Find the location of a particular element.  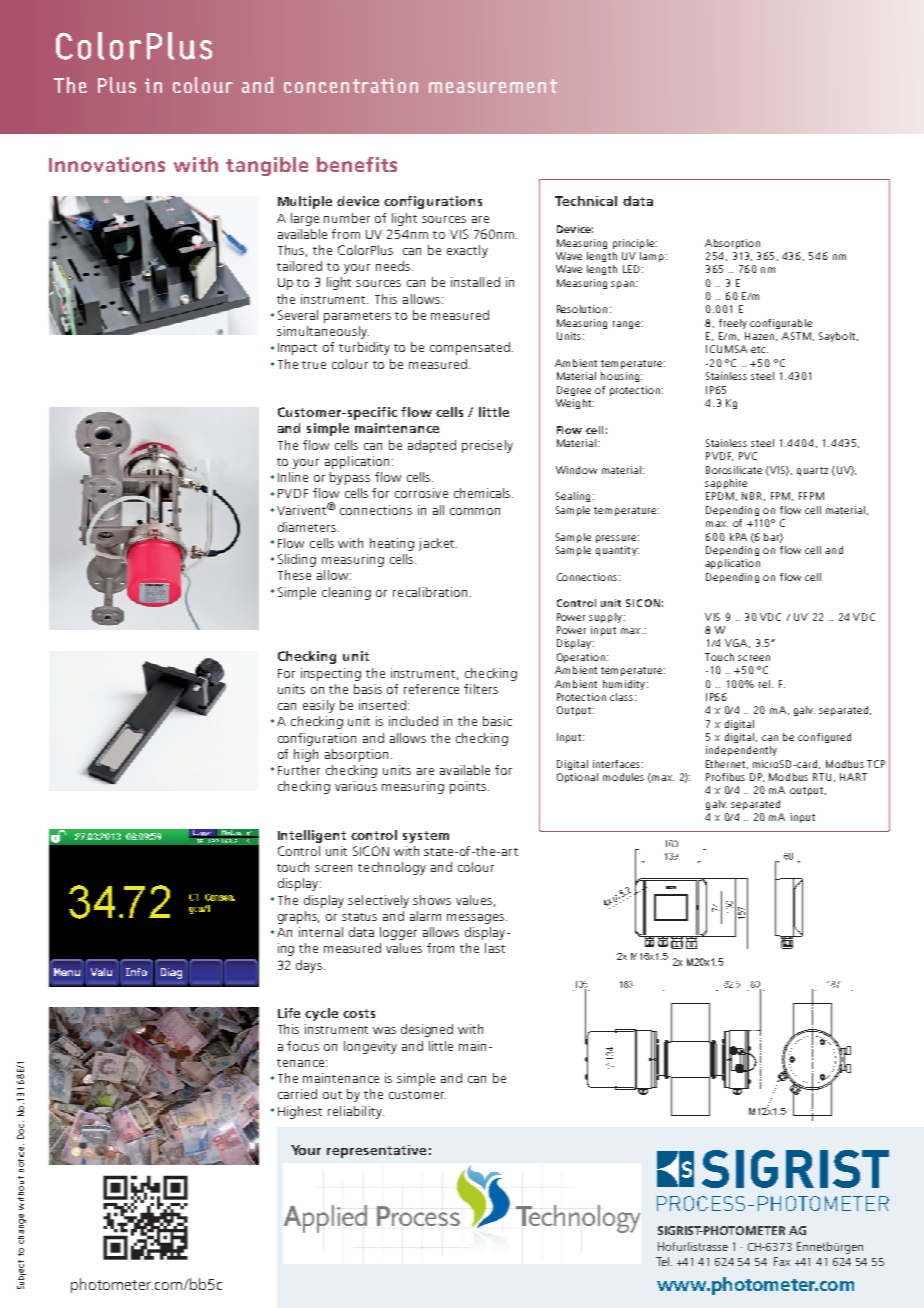

tangible is located at coordinates (267, 166).
